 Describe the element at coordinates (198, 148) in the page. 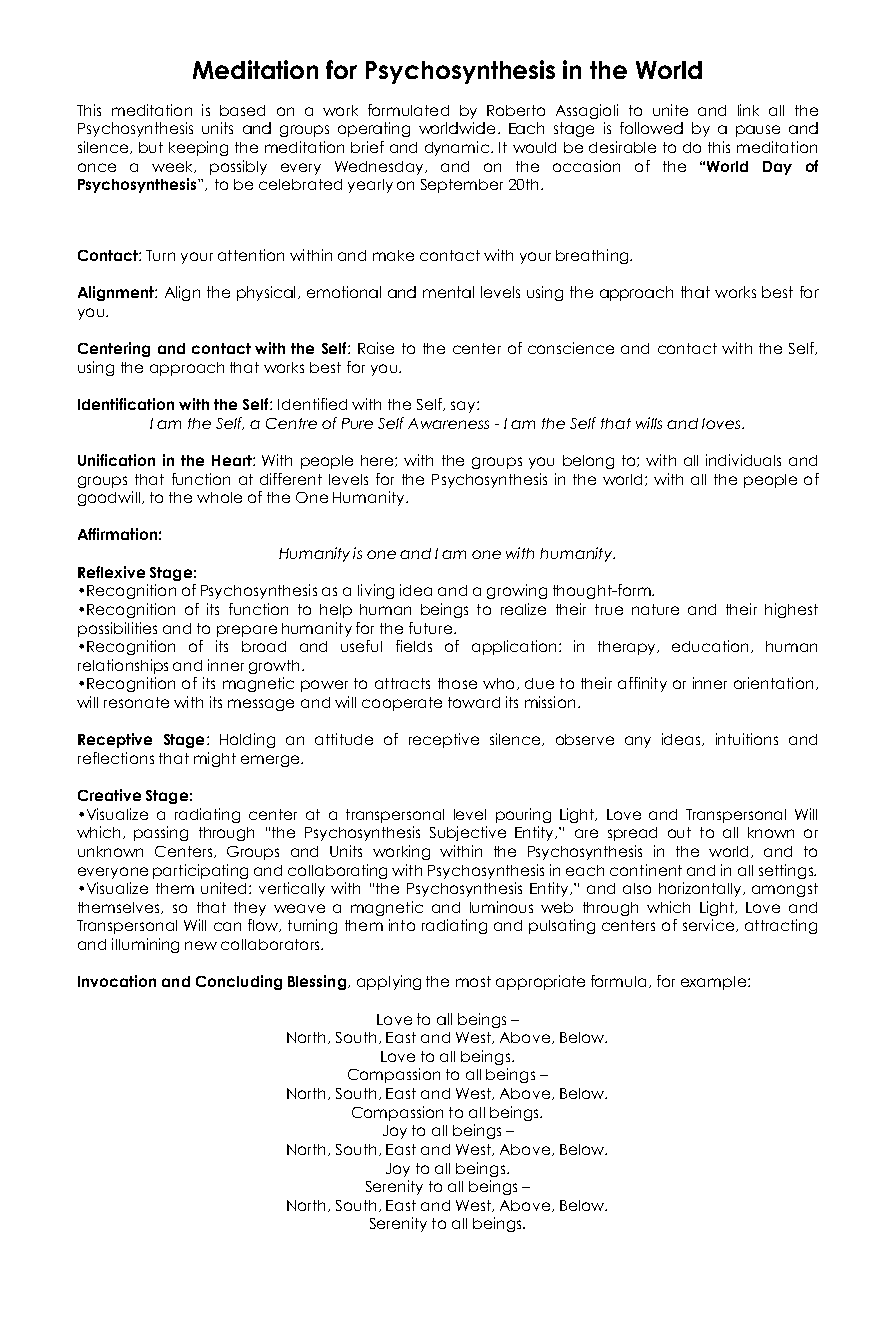

I see `keeping` at that location.
